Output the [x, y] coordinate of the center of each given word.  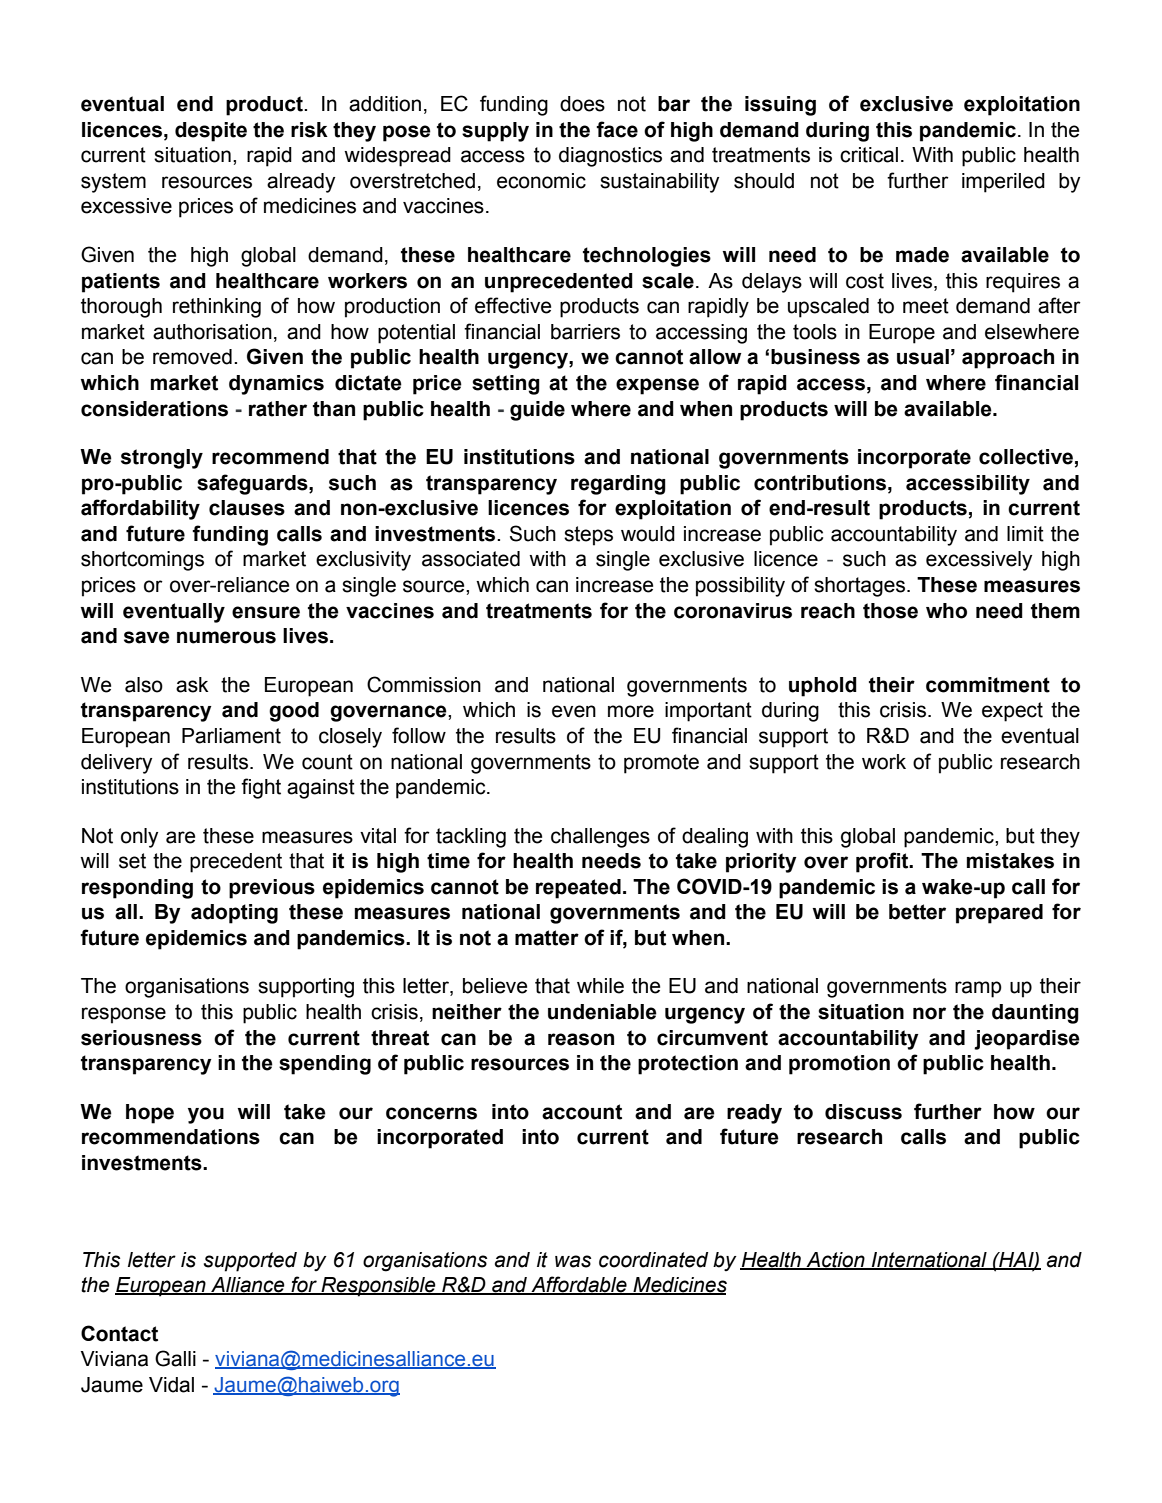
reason [581, 1039]
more [631, 711]
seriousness [141, 1038]
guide [537, 411]
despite [211, 132]
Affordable [579, 1285]
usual [923, 357]
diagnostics [610, 157]
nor [929, 1013]
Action [835, 1260]
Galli [175, 1358]
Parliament [231, 736]
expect [1012, 712]
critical [869, 155]
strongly [162, 459]
